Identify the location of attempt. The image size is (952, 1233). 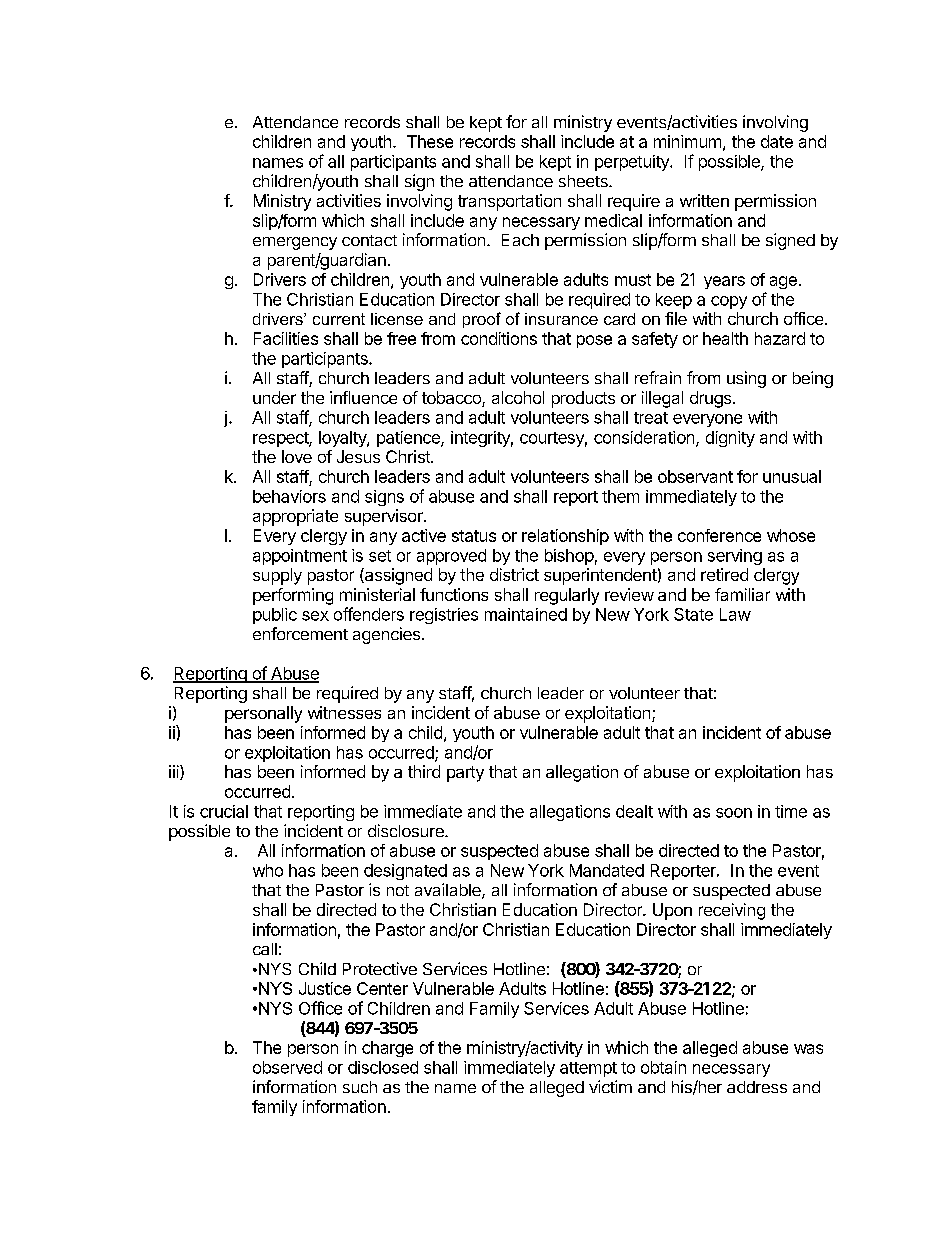
(588, 1069).
